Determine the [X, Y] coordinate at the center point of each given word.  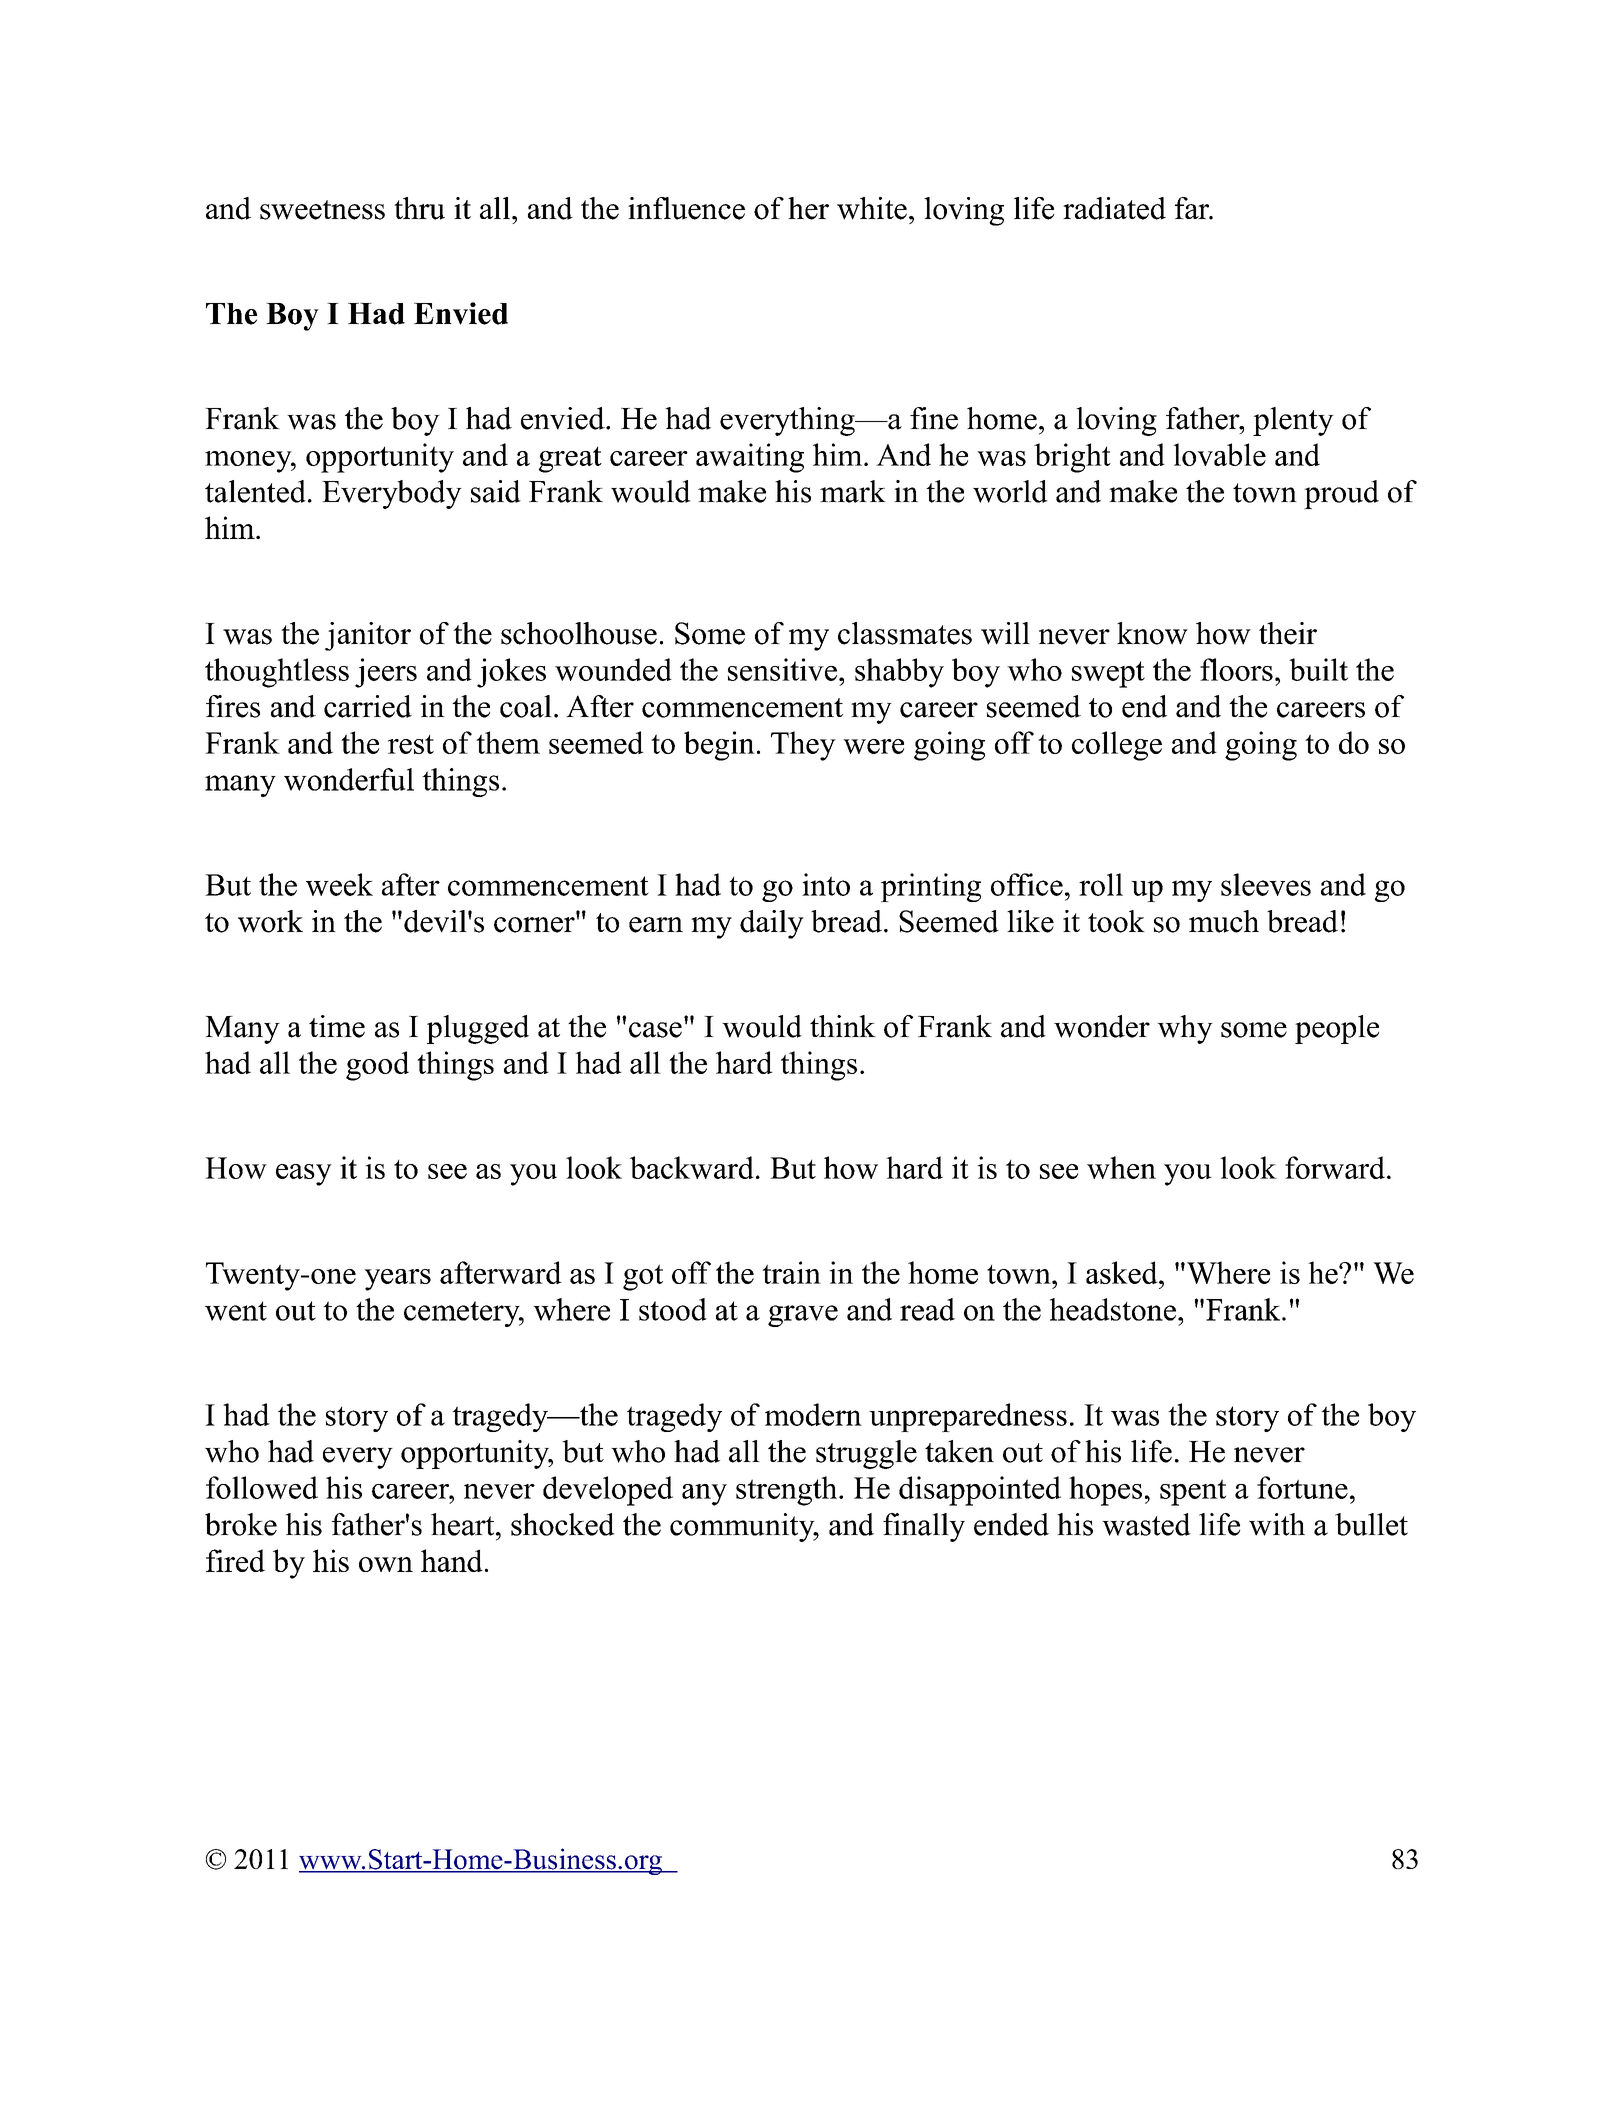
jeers [386, 673]
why [1185, 1029]
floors [1236, 669]
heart [464, 1524]
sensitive [782, 669]
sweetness [322, 210]
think [843, 1026]
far [1193, 208]
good [377, 1066]
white [872, 208]
